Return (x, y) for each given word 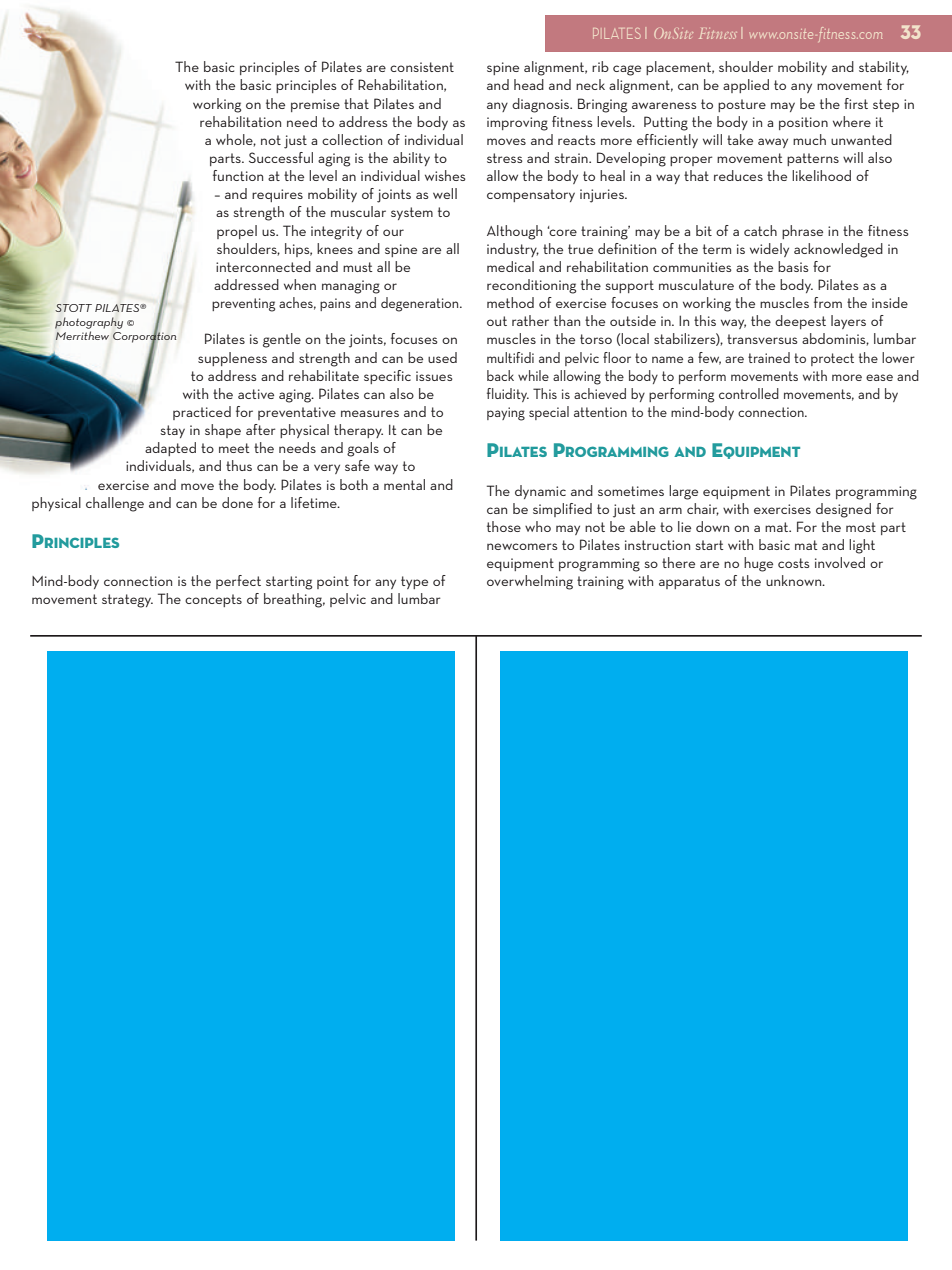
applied (746, 86)
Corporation (144, 337)
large (683, 492)
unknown (795, 580)
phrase (802, 232)
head (529, 84)
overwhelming (530, 582)
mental (404, 484)
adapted (170, 449)
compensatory (531, 195)
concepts (213, 600)
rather (530, 320)
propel (237, 232)
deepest (800, 322)
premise (315, 105)
